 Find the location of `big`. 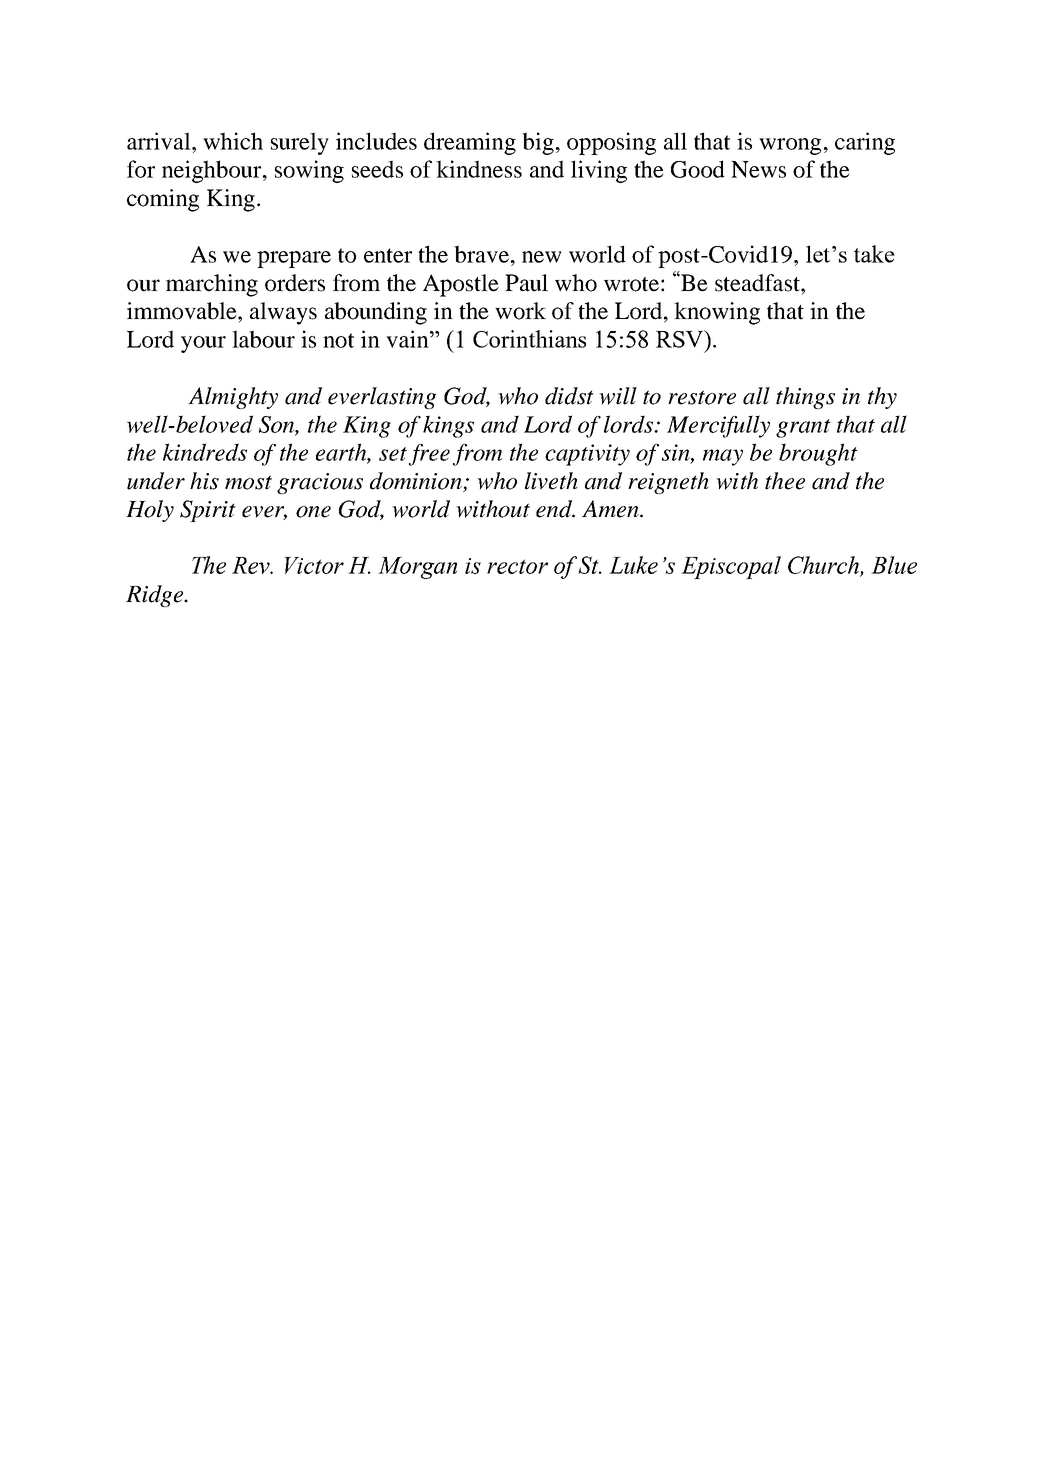

big is located at coordinates (538, 143).
